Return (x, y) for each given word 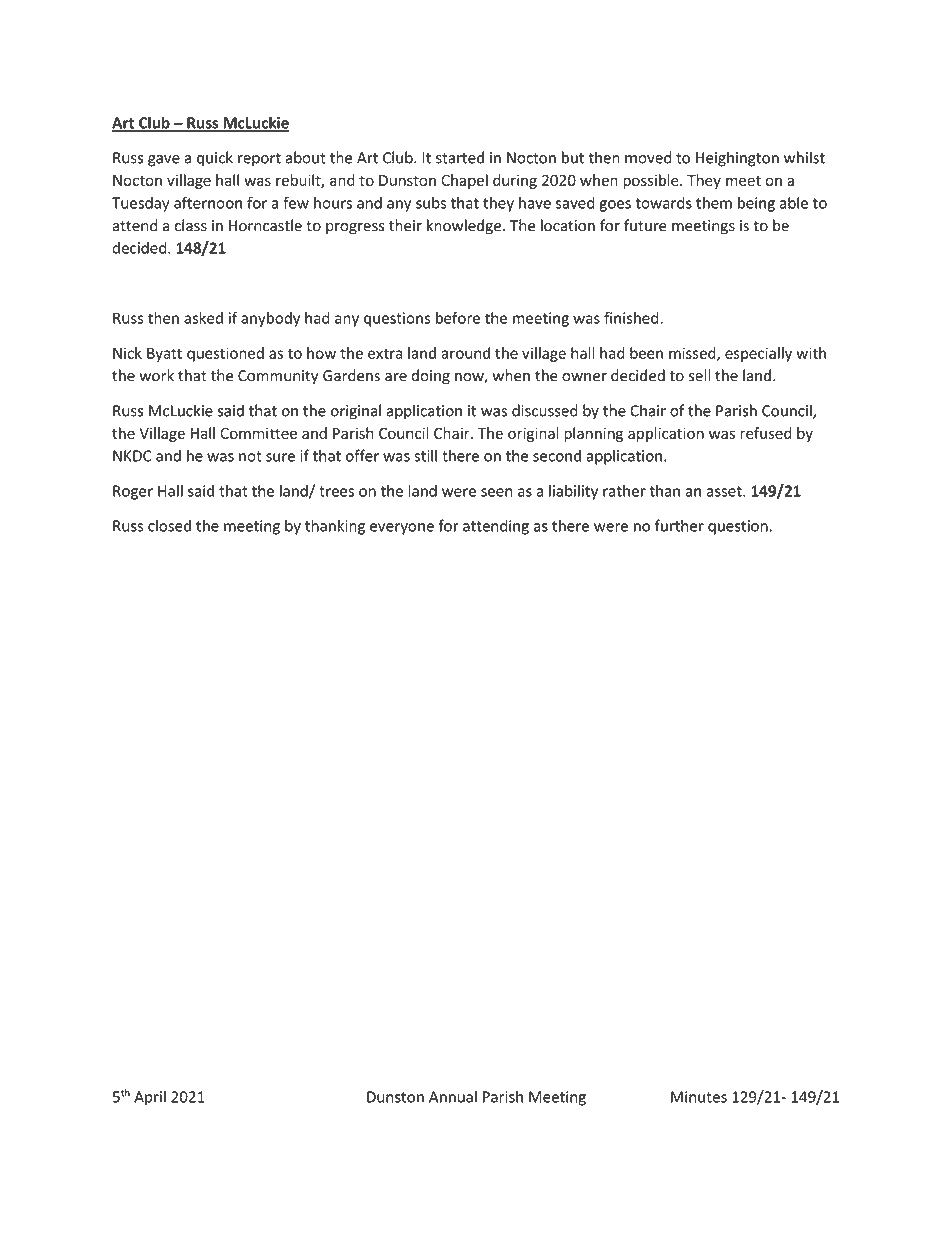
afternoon (208, 202)
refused (765, 433)
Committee (258, 433)
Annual (453, 1096)
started (460, 157)
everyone (402, 529)
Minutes (699, 1097)
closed (169, 525)
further (679, 525)
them (714, 203)
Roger (133, 492)
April (150, 1098)
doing (430, 377)
